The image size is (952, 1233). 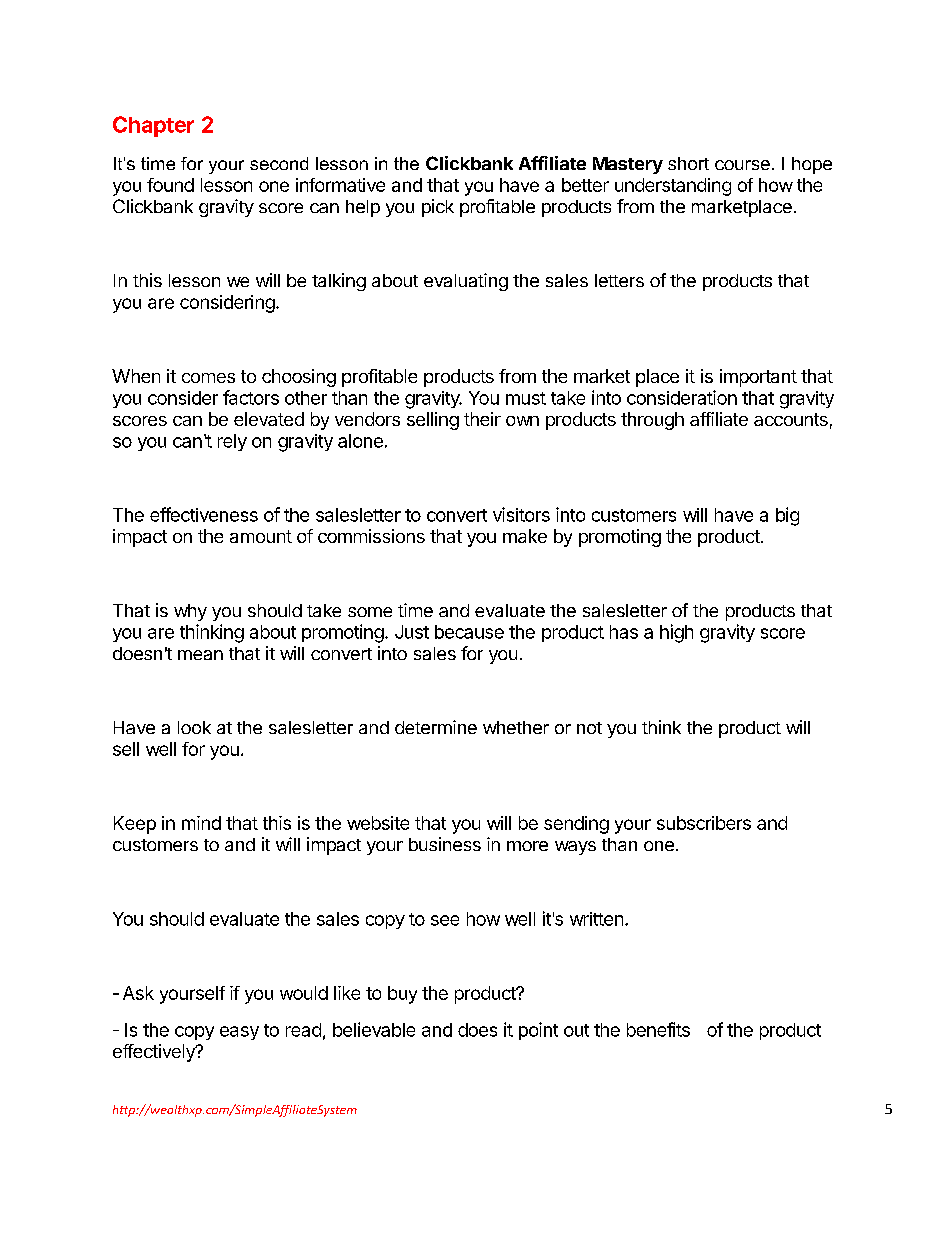 I want to click on pick, so click(x=438, y=208).
